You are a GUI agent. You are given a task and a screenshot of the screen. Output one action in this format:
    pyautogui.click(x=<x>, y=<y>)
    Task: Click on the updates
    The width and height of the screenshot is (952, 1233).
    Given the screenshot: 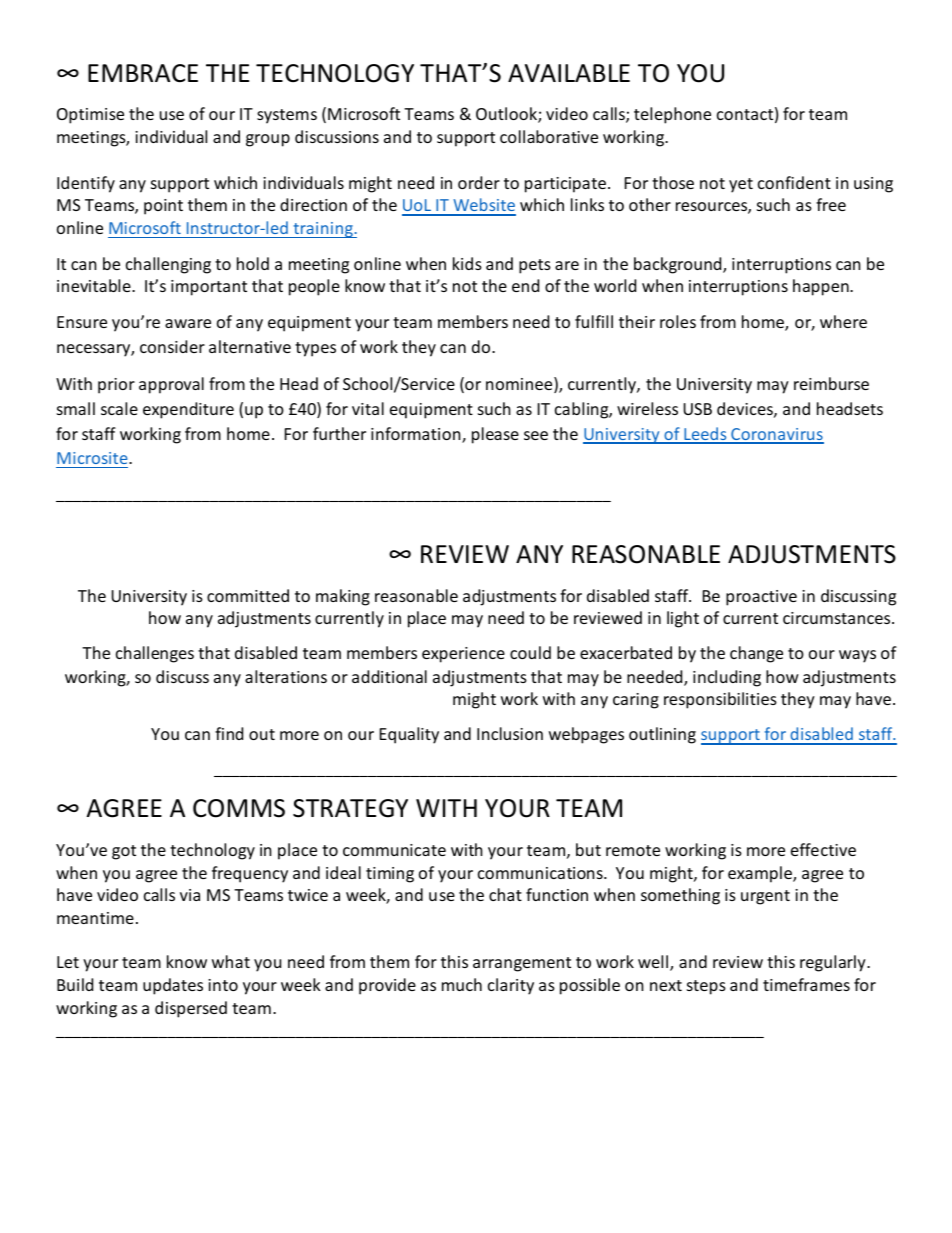 What is the action you would take?
    pyautogui.click(x=173, y=986)
